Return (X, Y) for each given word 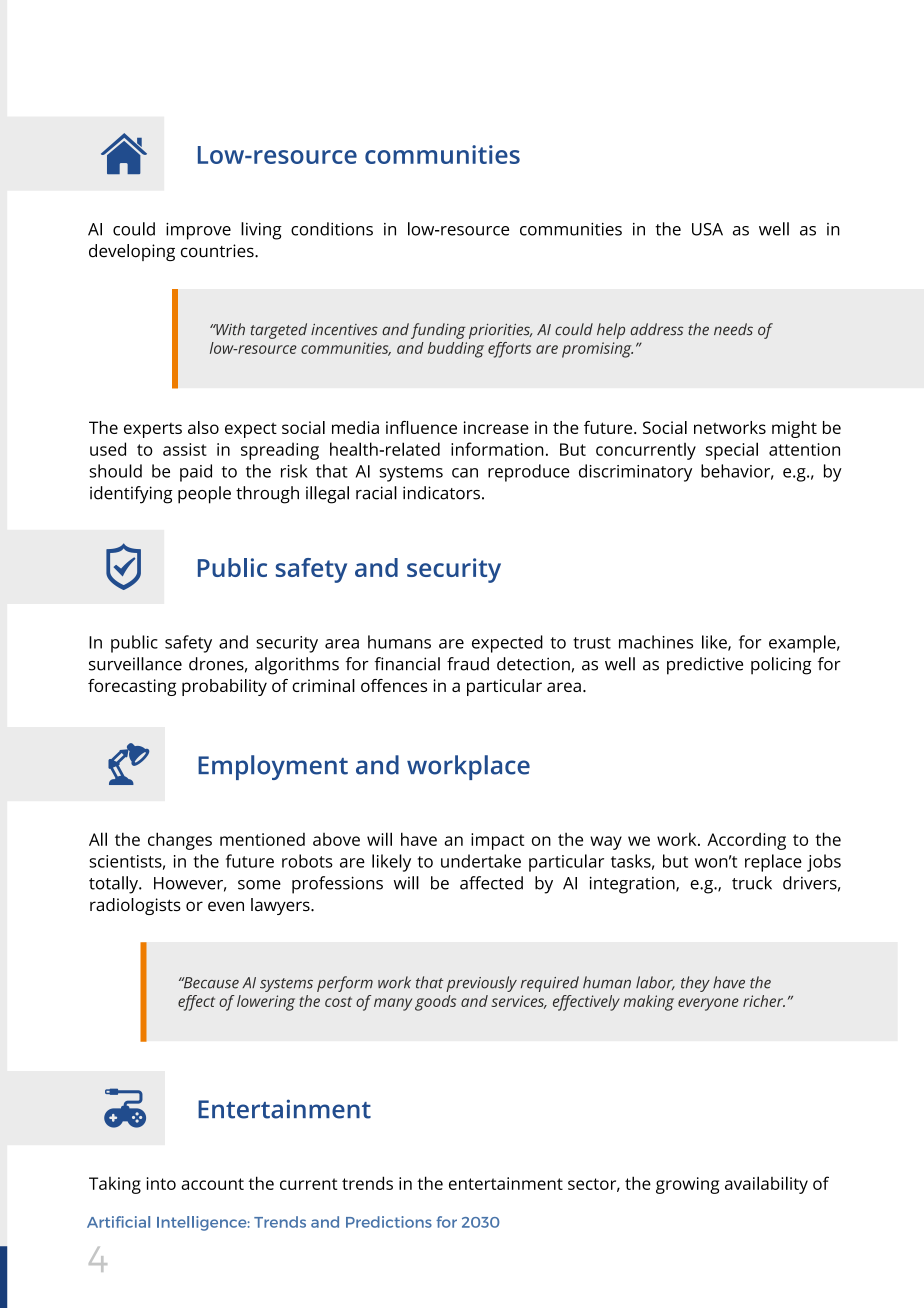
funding (438, 331)
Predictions (389, 1222)
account (212, 1184)
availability (766, 1185)
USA (707, 229)
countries (218, 251)
